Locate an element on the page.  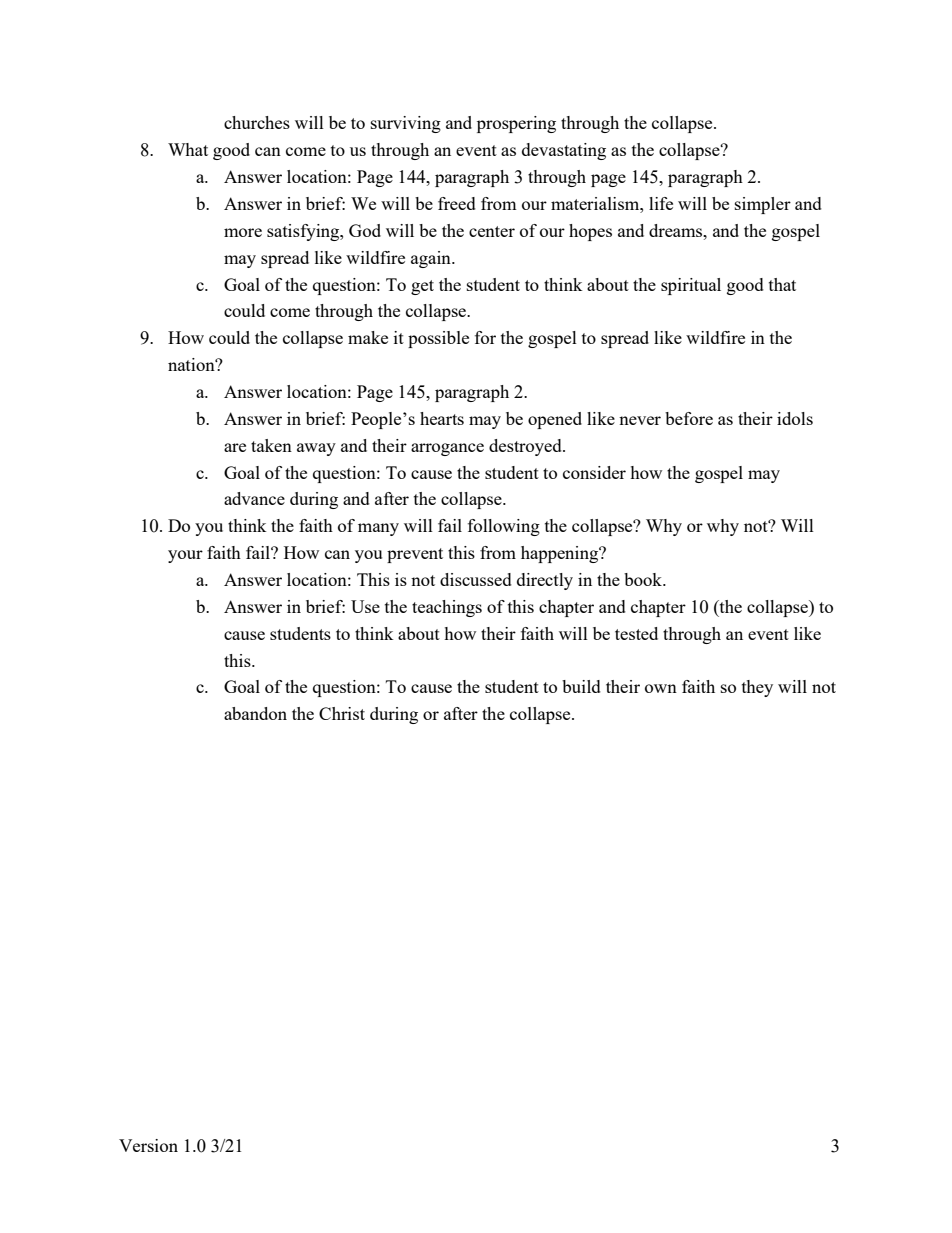
before is located at coordinates (689, 418).
